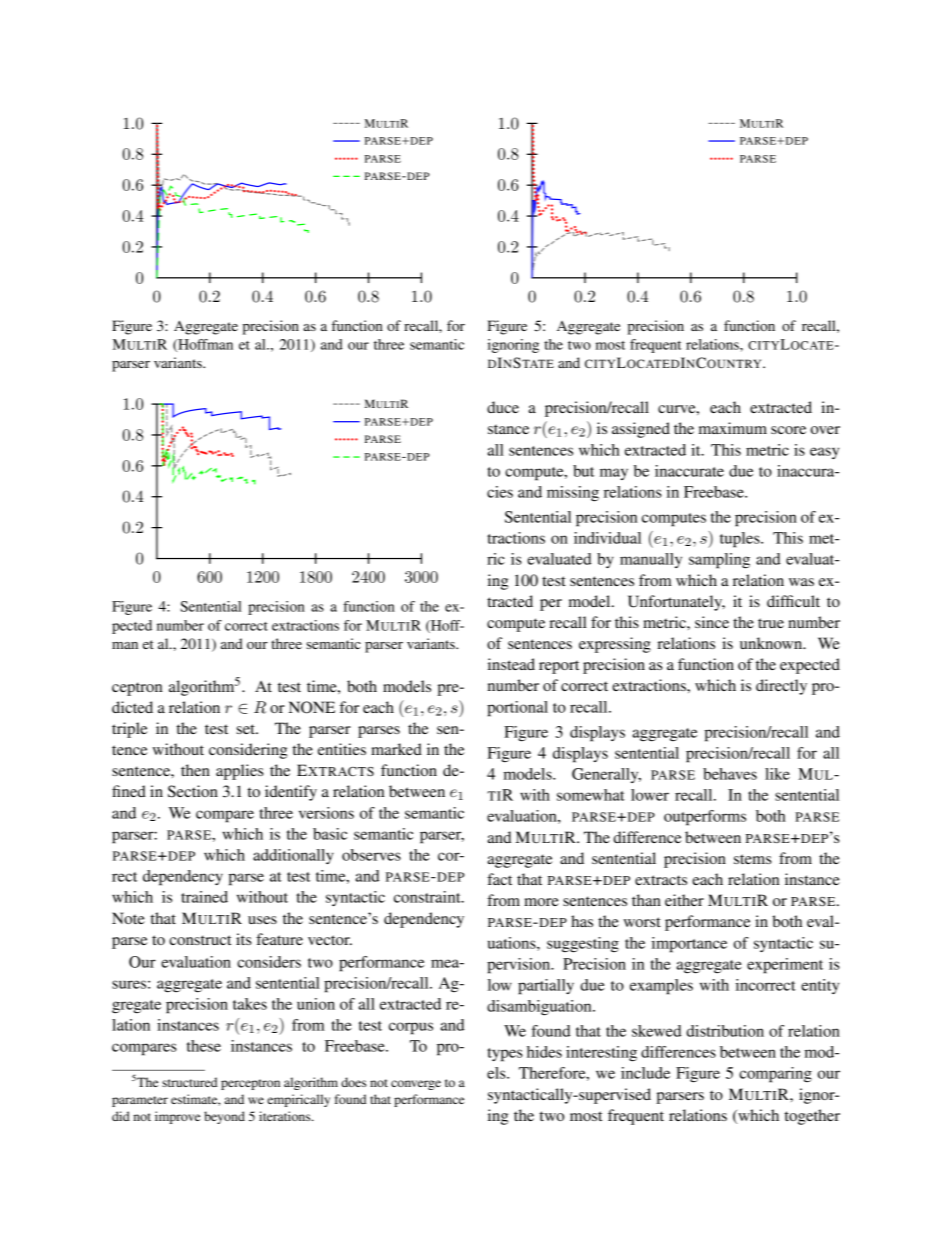 This screenshot has height=1233, width=952. Describe the element at coordinates (614, 474) in the screenshot. I see `may` at that location.
